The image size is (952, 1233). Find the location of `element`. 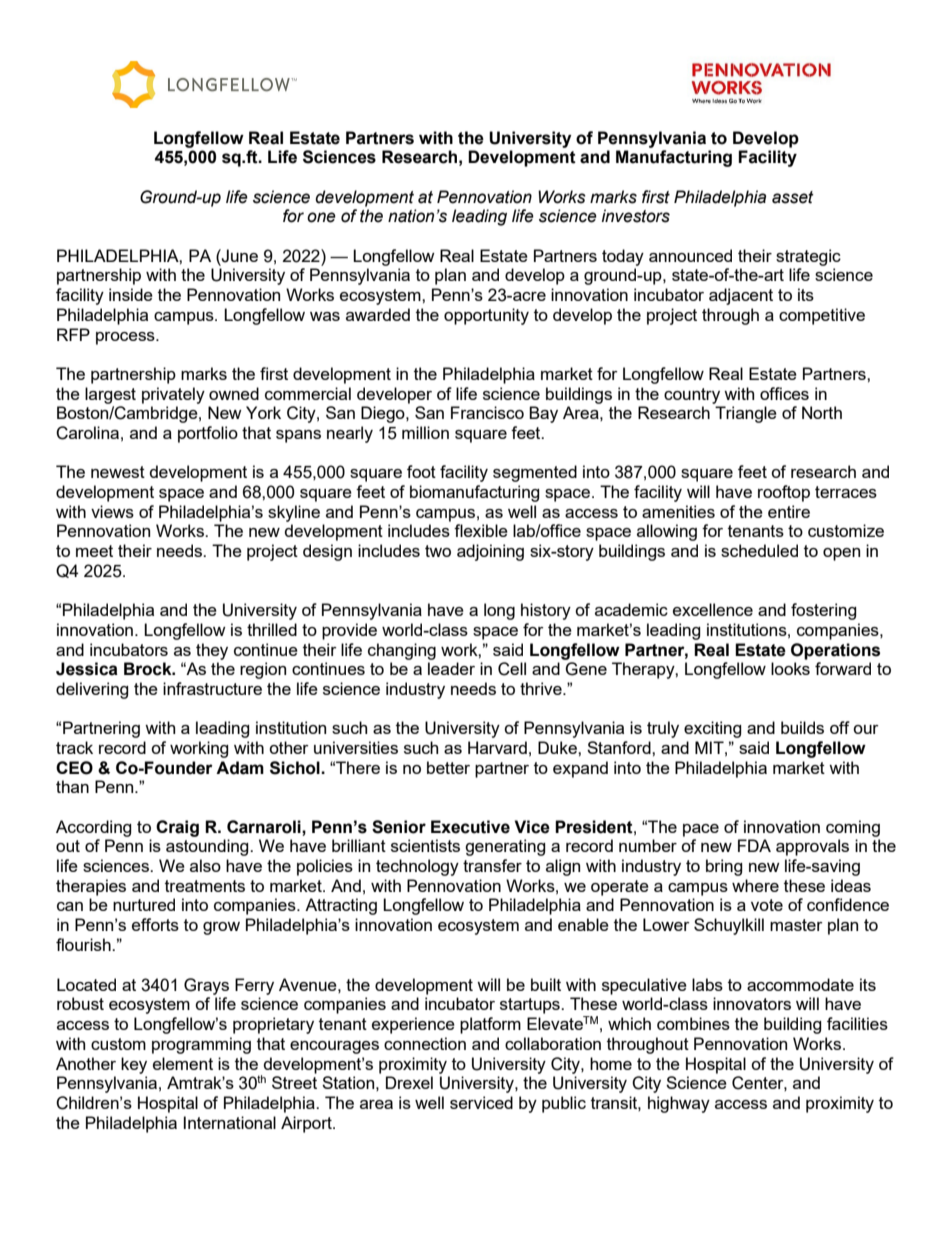

element is located at coordinates (183, 1063).
